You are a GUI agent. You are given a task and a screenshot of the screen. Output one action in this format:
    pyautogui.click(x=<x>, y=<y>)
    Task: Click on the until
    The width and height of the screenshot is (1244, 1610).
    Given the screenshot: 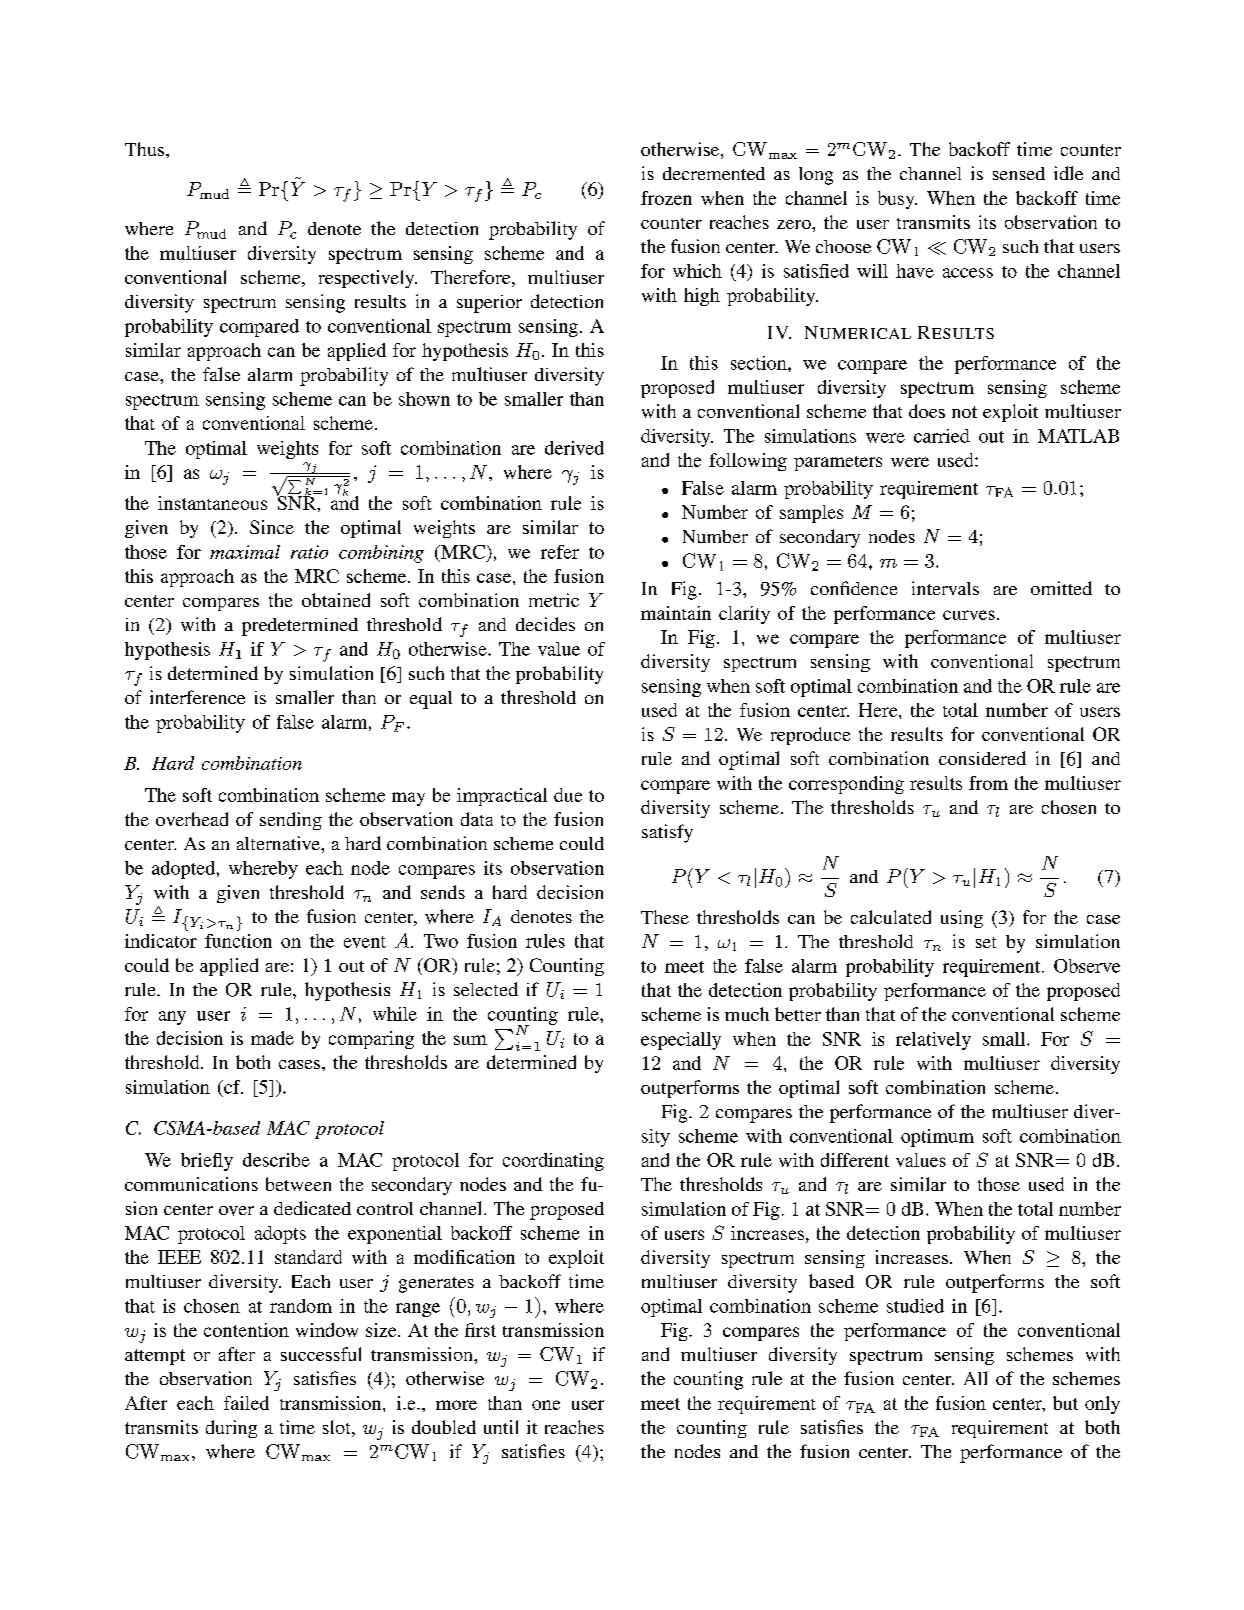 What is the action you would take?
    pyautogui.click(x=501, y=1427)
